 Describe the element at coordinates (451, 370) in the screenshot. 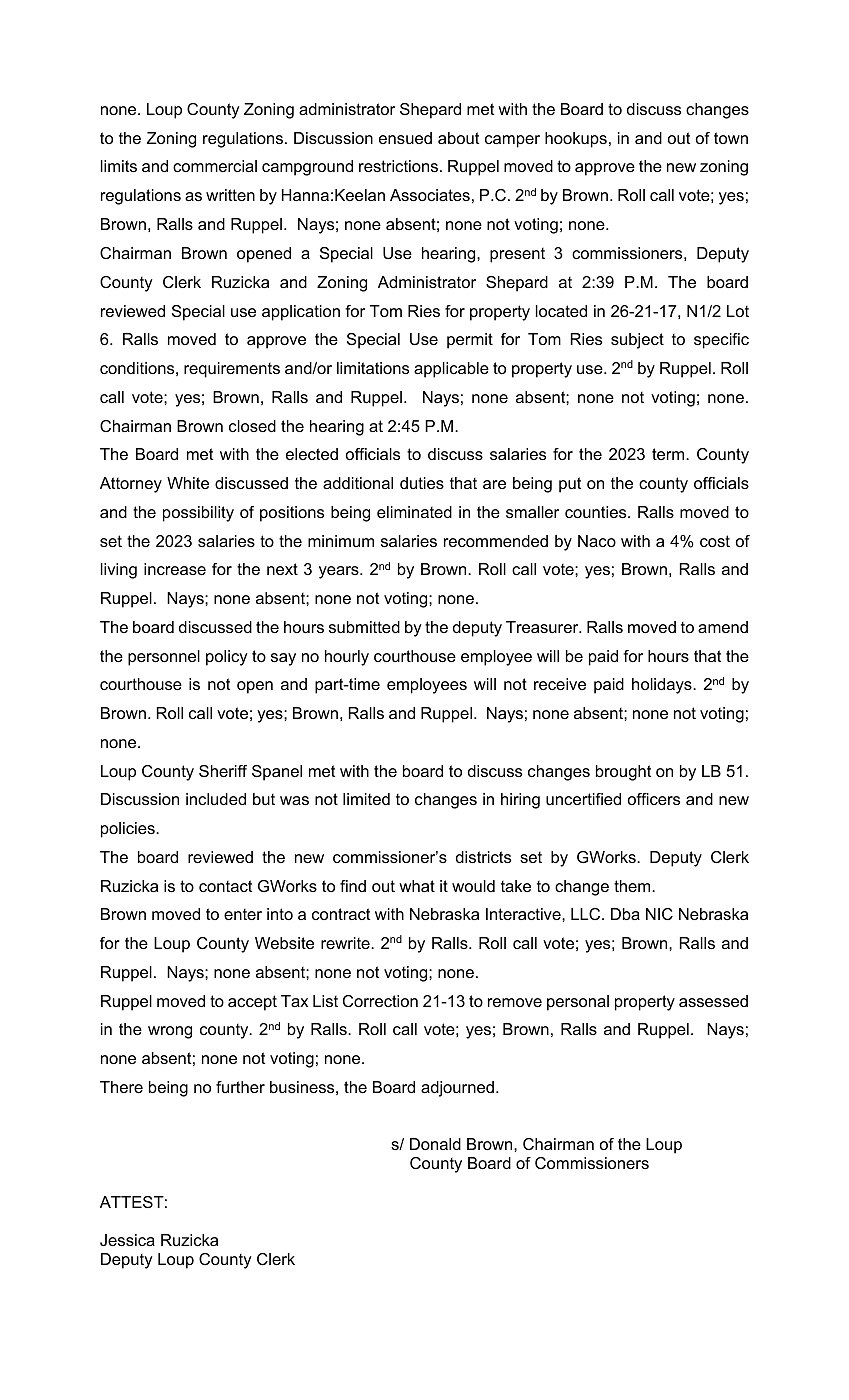

I see `applicable` at that location.
